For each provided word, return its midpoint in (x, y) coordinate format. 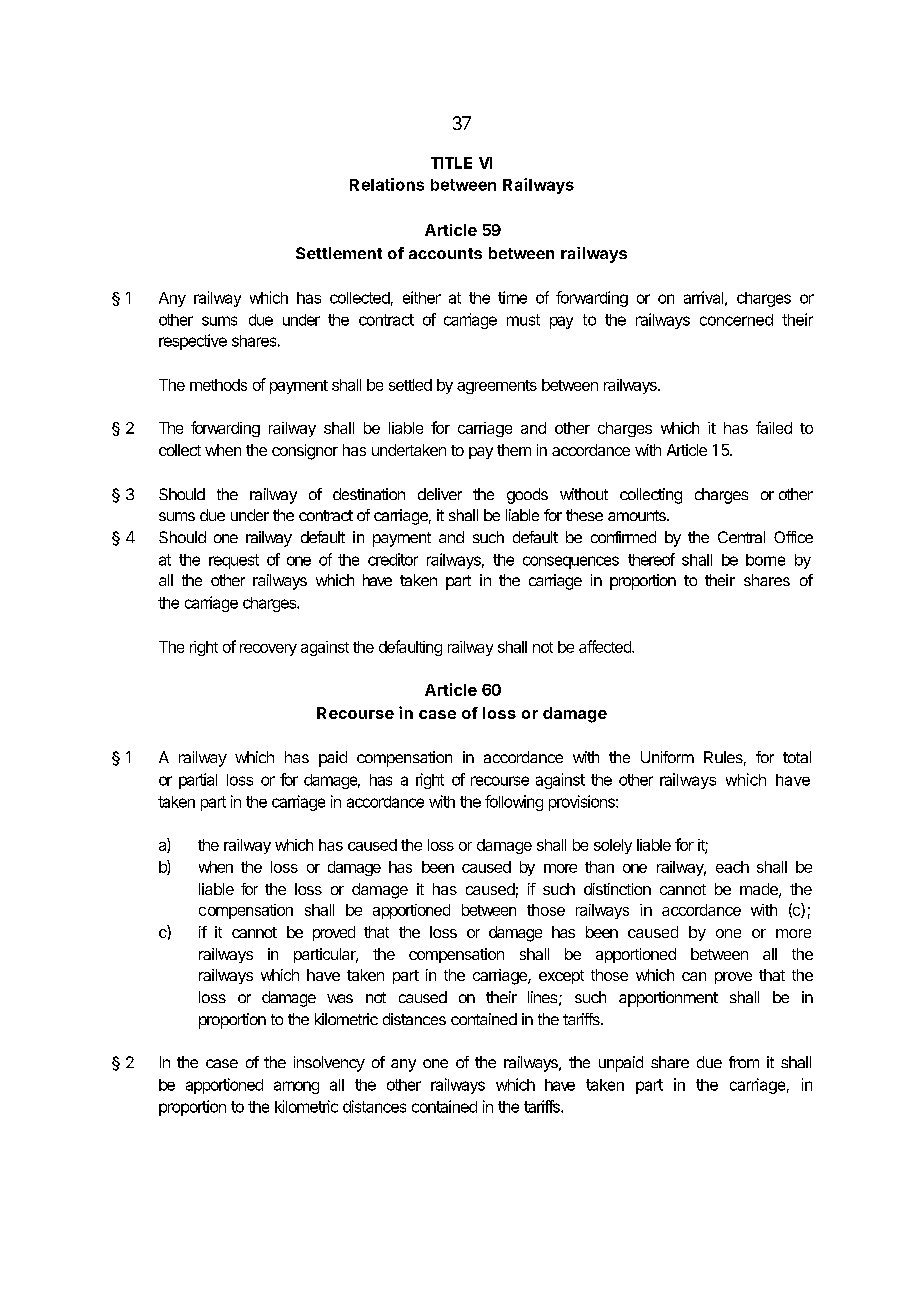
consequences (571, 562)
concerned (736, 320)
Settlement (339, 253)
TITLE (451, 163)
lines (542, 997)
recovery (268, 650)
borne (765, 560)
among (296, 1087)
